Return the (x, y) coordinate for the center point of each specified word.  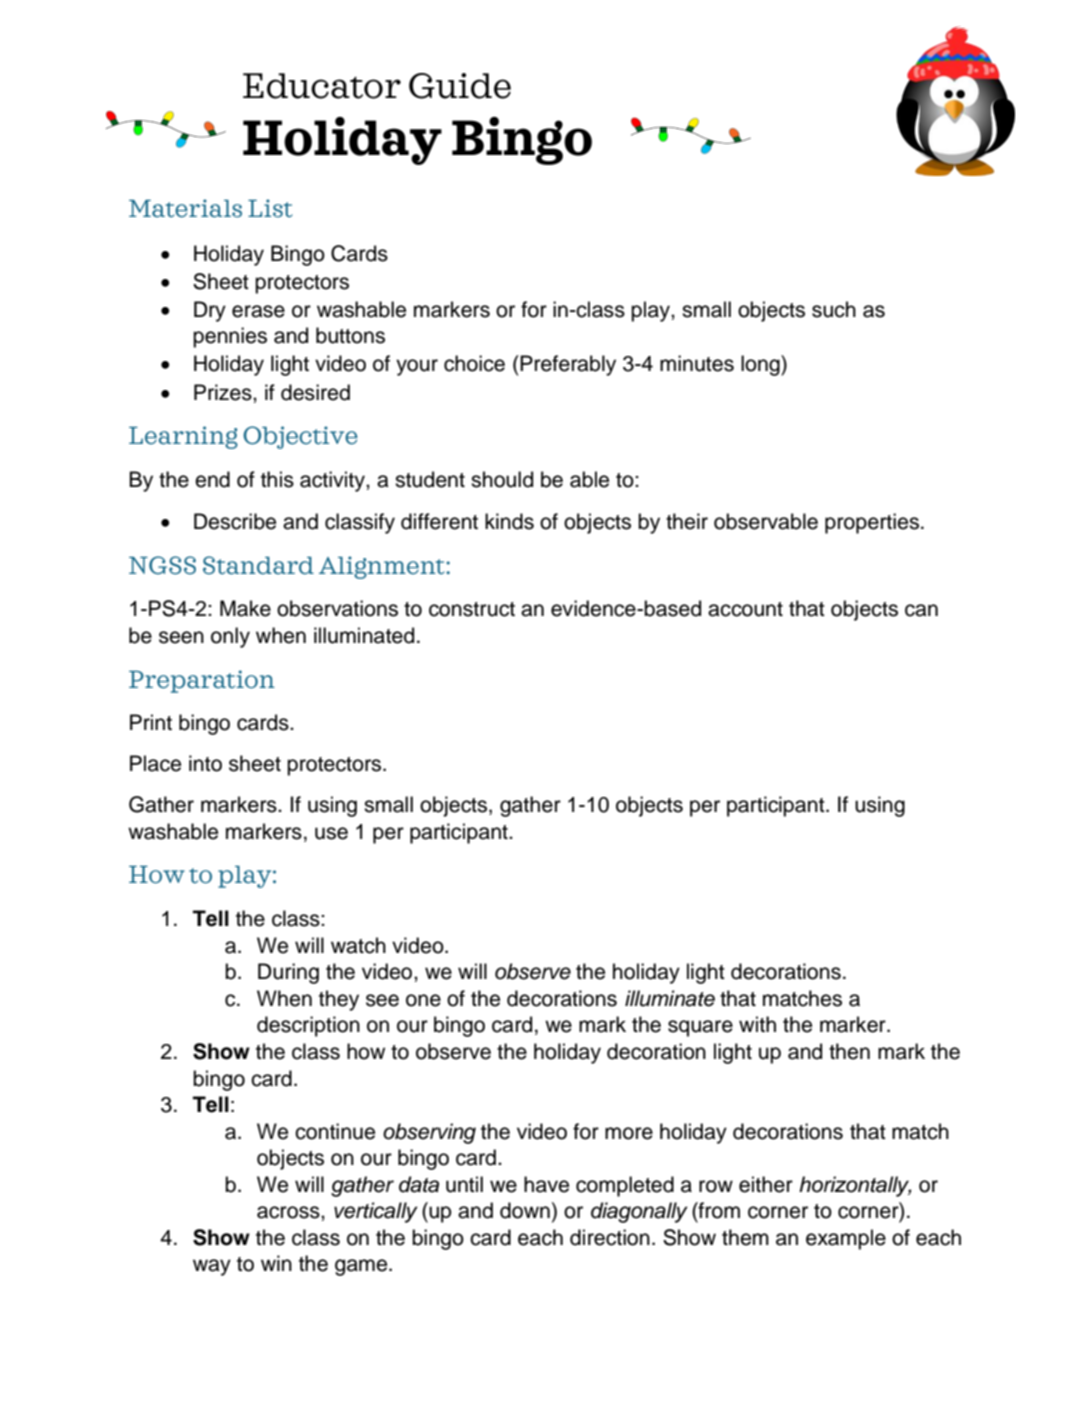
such (834, 309)
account (745, 609)
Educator (322, 86)
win (276, 1263)
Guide (460, 86)
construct (472, 609)
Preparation (202, 681)
